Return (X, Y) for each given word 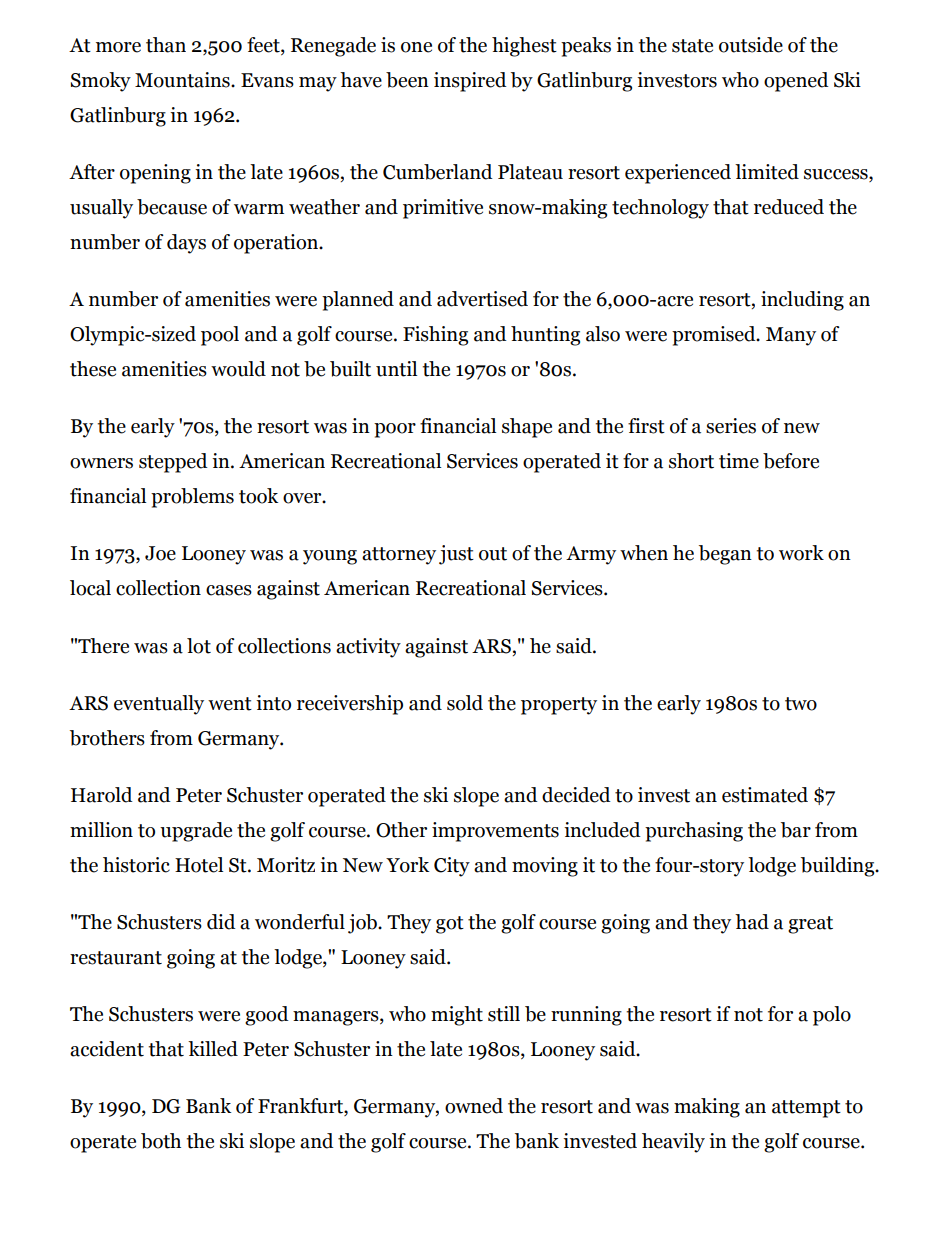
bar (796, 830)
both (161, 1141)
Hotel (199, 865)
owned (474, 1106)
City (452, 867)
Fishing (435, 336)
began (725, 555)
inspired (470, 82)
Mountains (183, 80)
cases (229, 590)
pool (220, 336)
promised (715, 336)
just (456, 555)
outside (751, 45)
